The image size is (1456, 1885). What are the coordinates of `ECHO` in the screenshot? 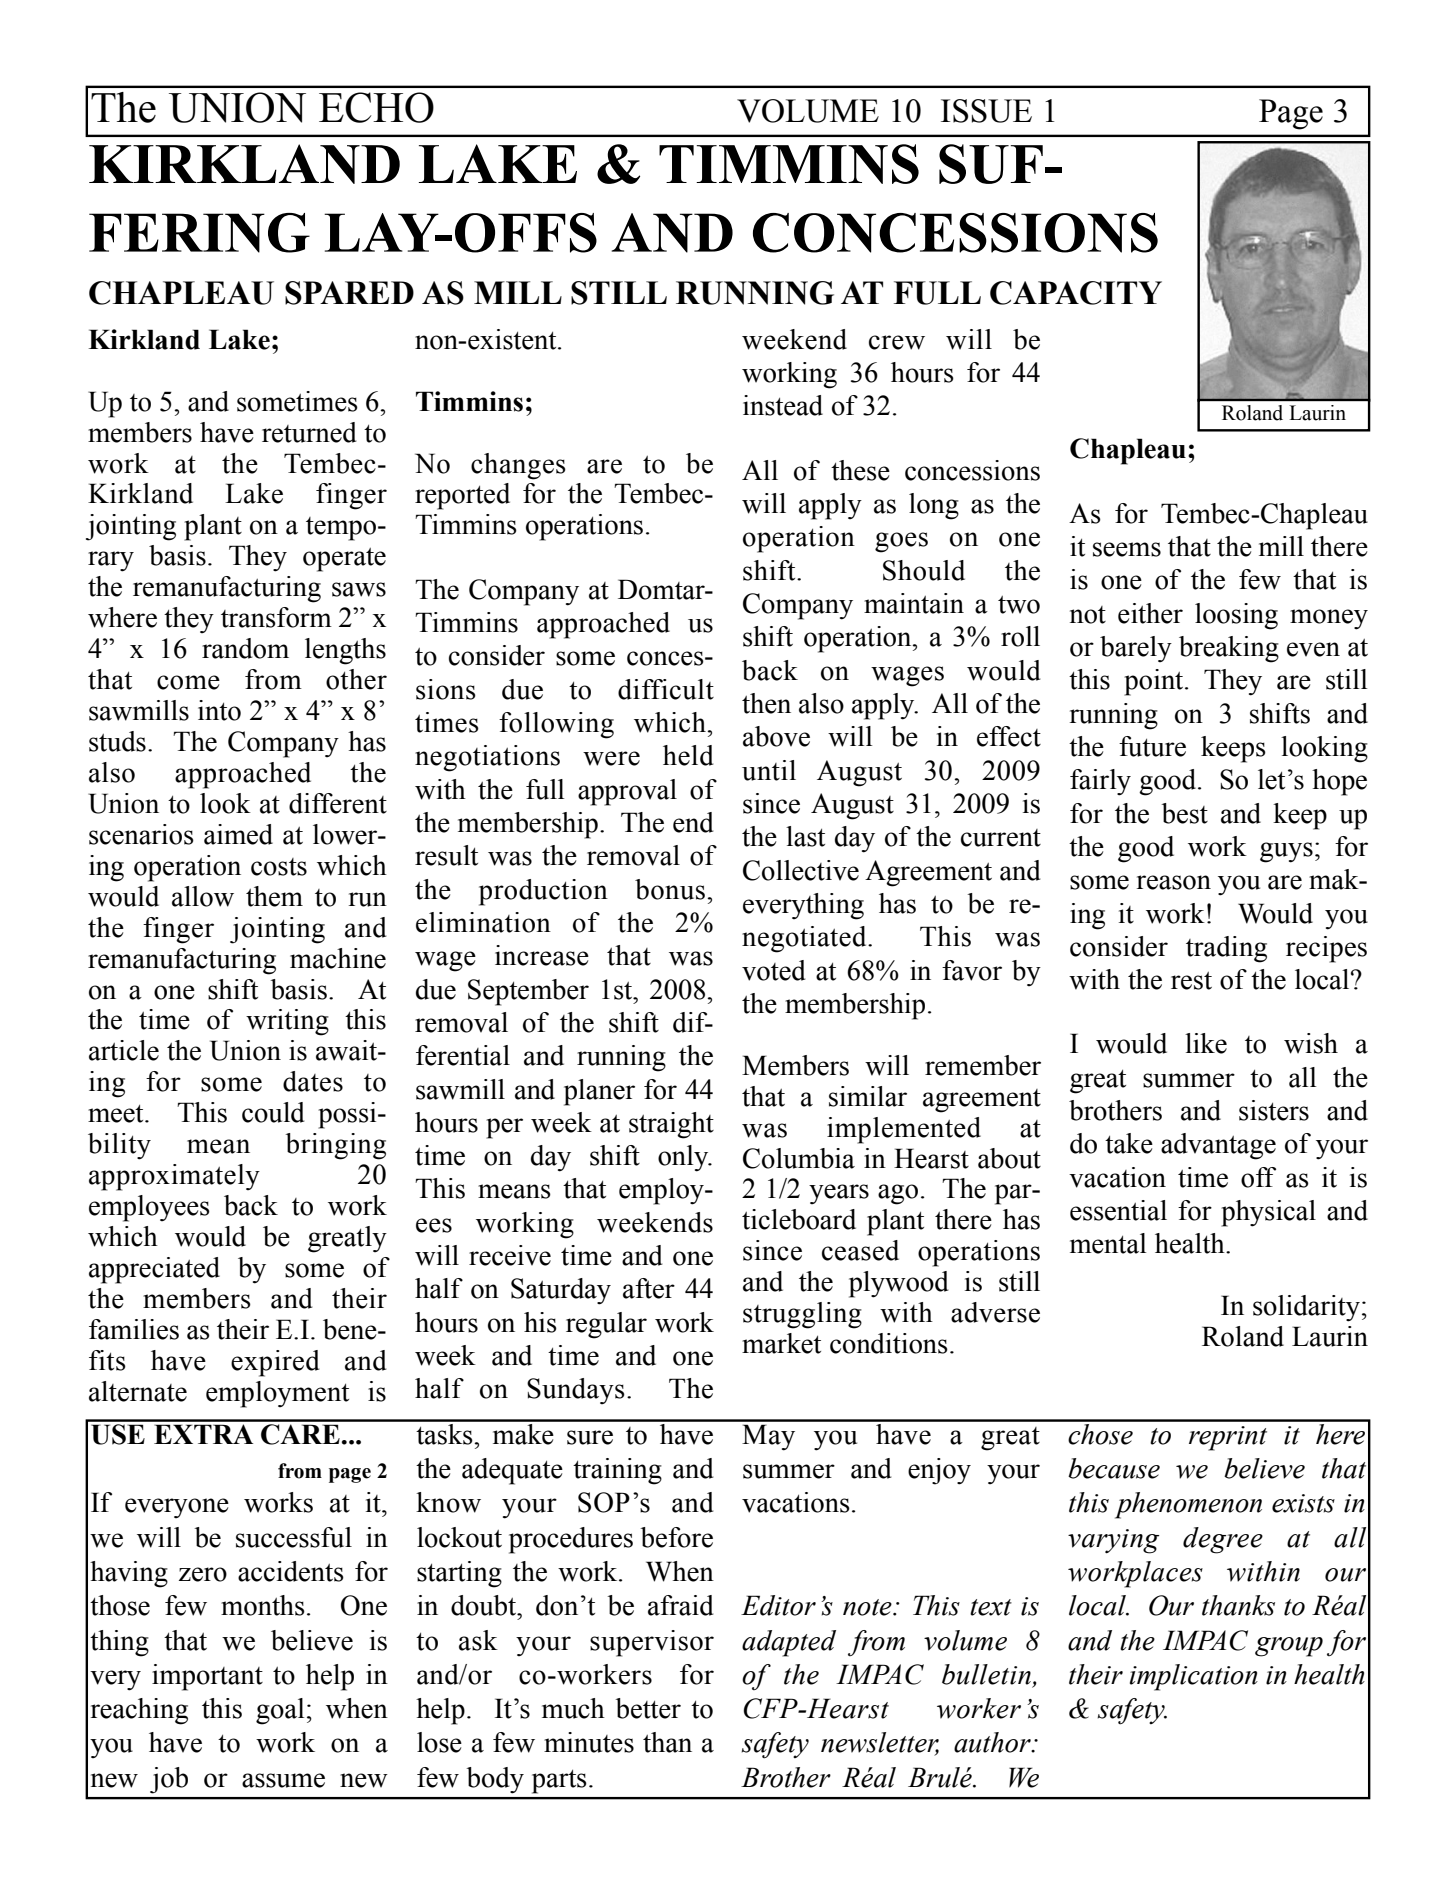 It's located at (376, 107).
